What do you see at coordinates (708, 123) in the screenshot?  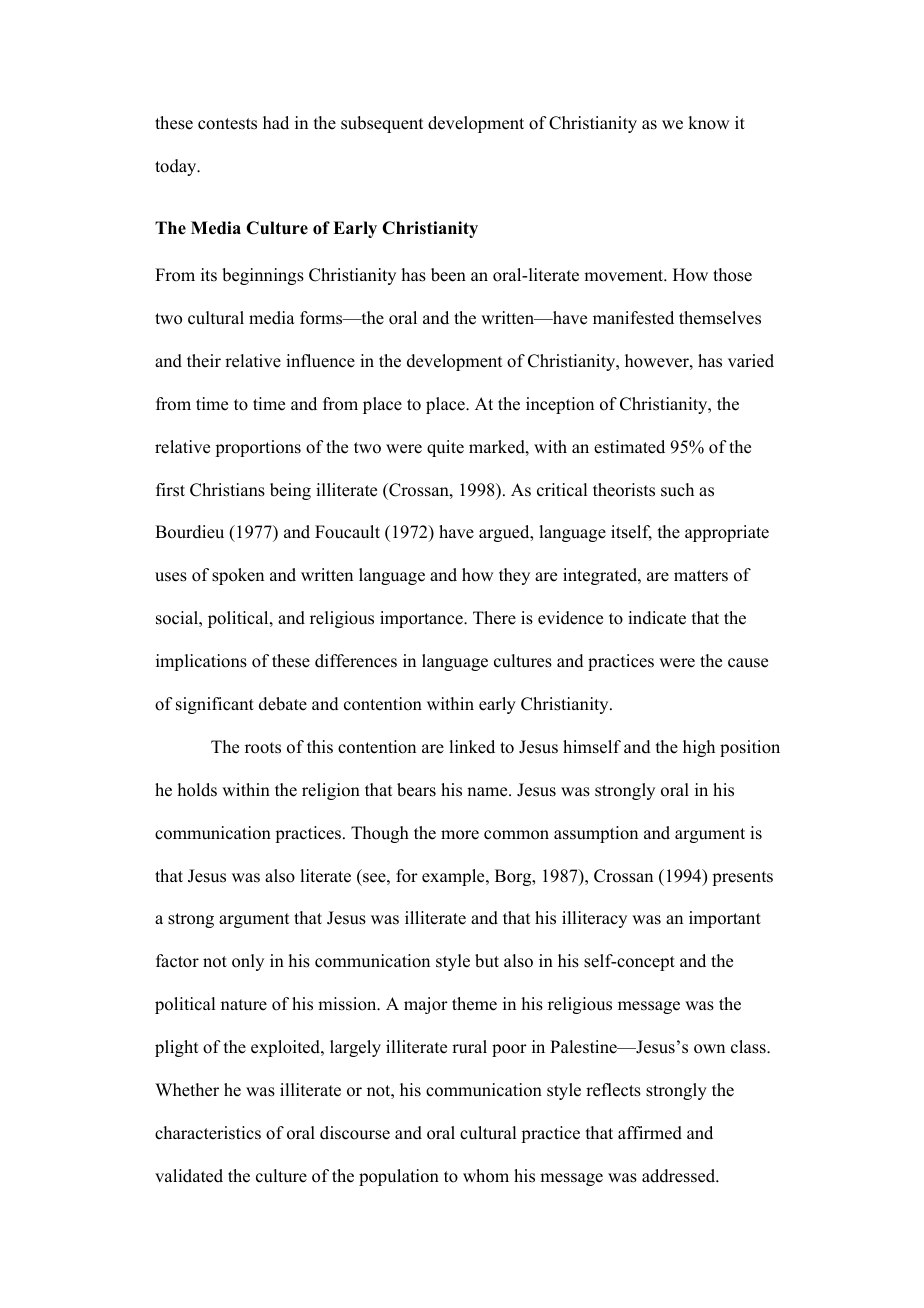 I see `know` at bounding box center [708, 123].
